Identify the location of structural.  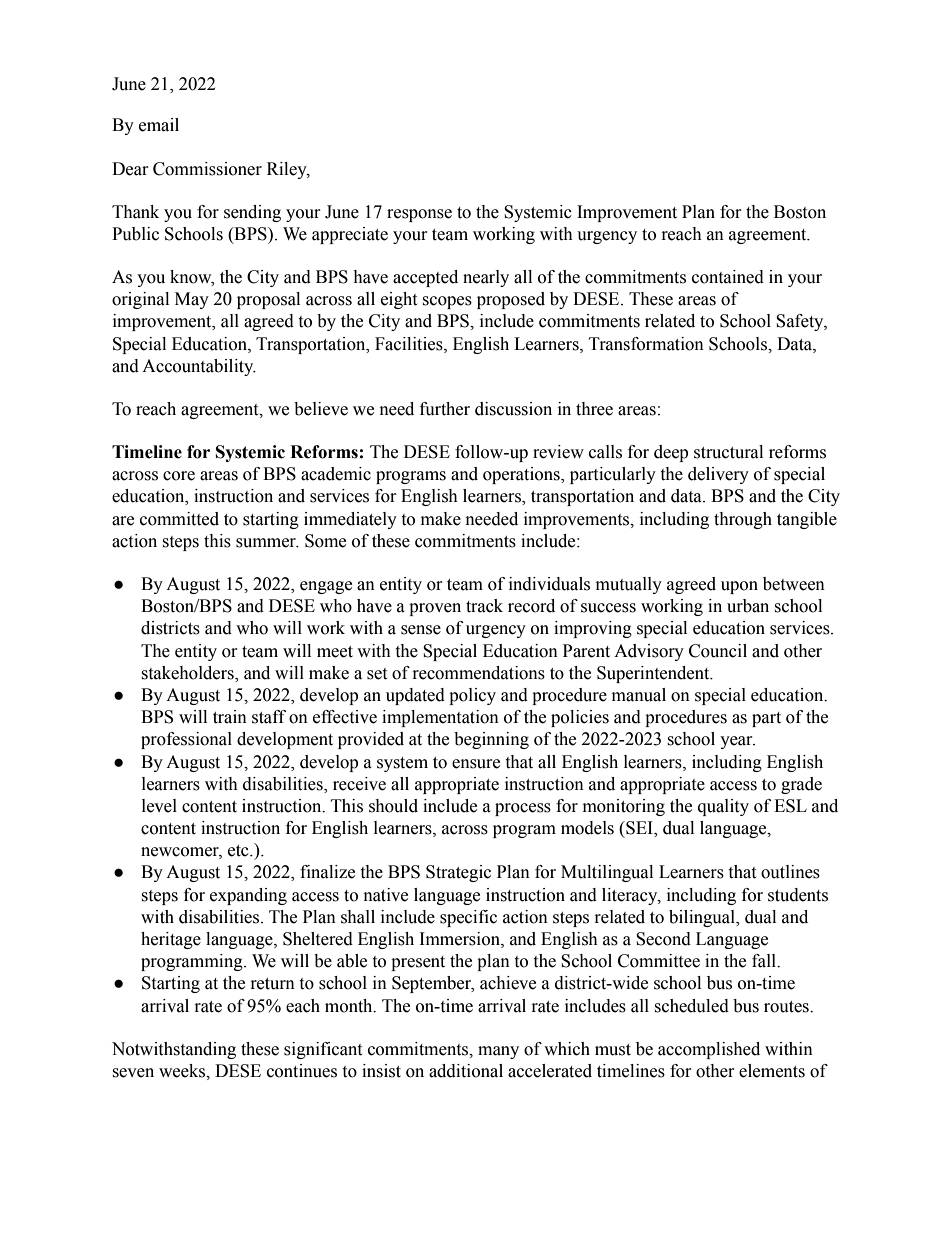
(728, 452).
